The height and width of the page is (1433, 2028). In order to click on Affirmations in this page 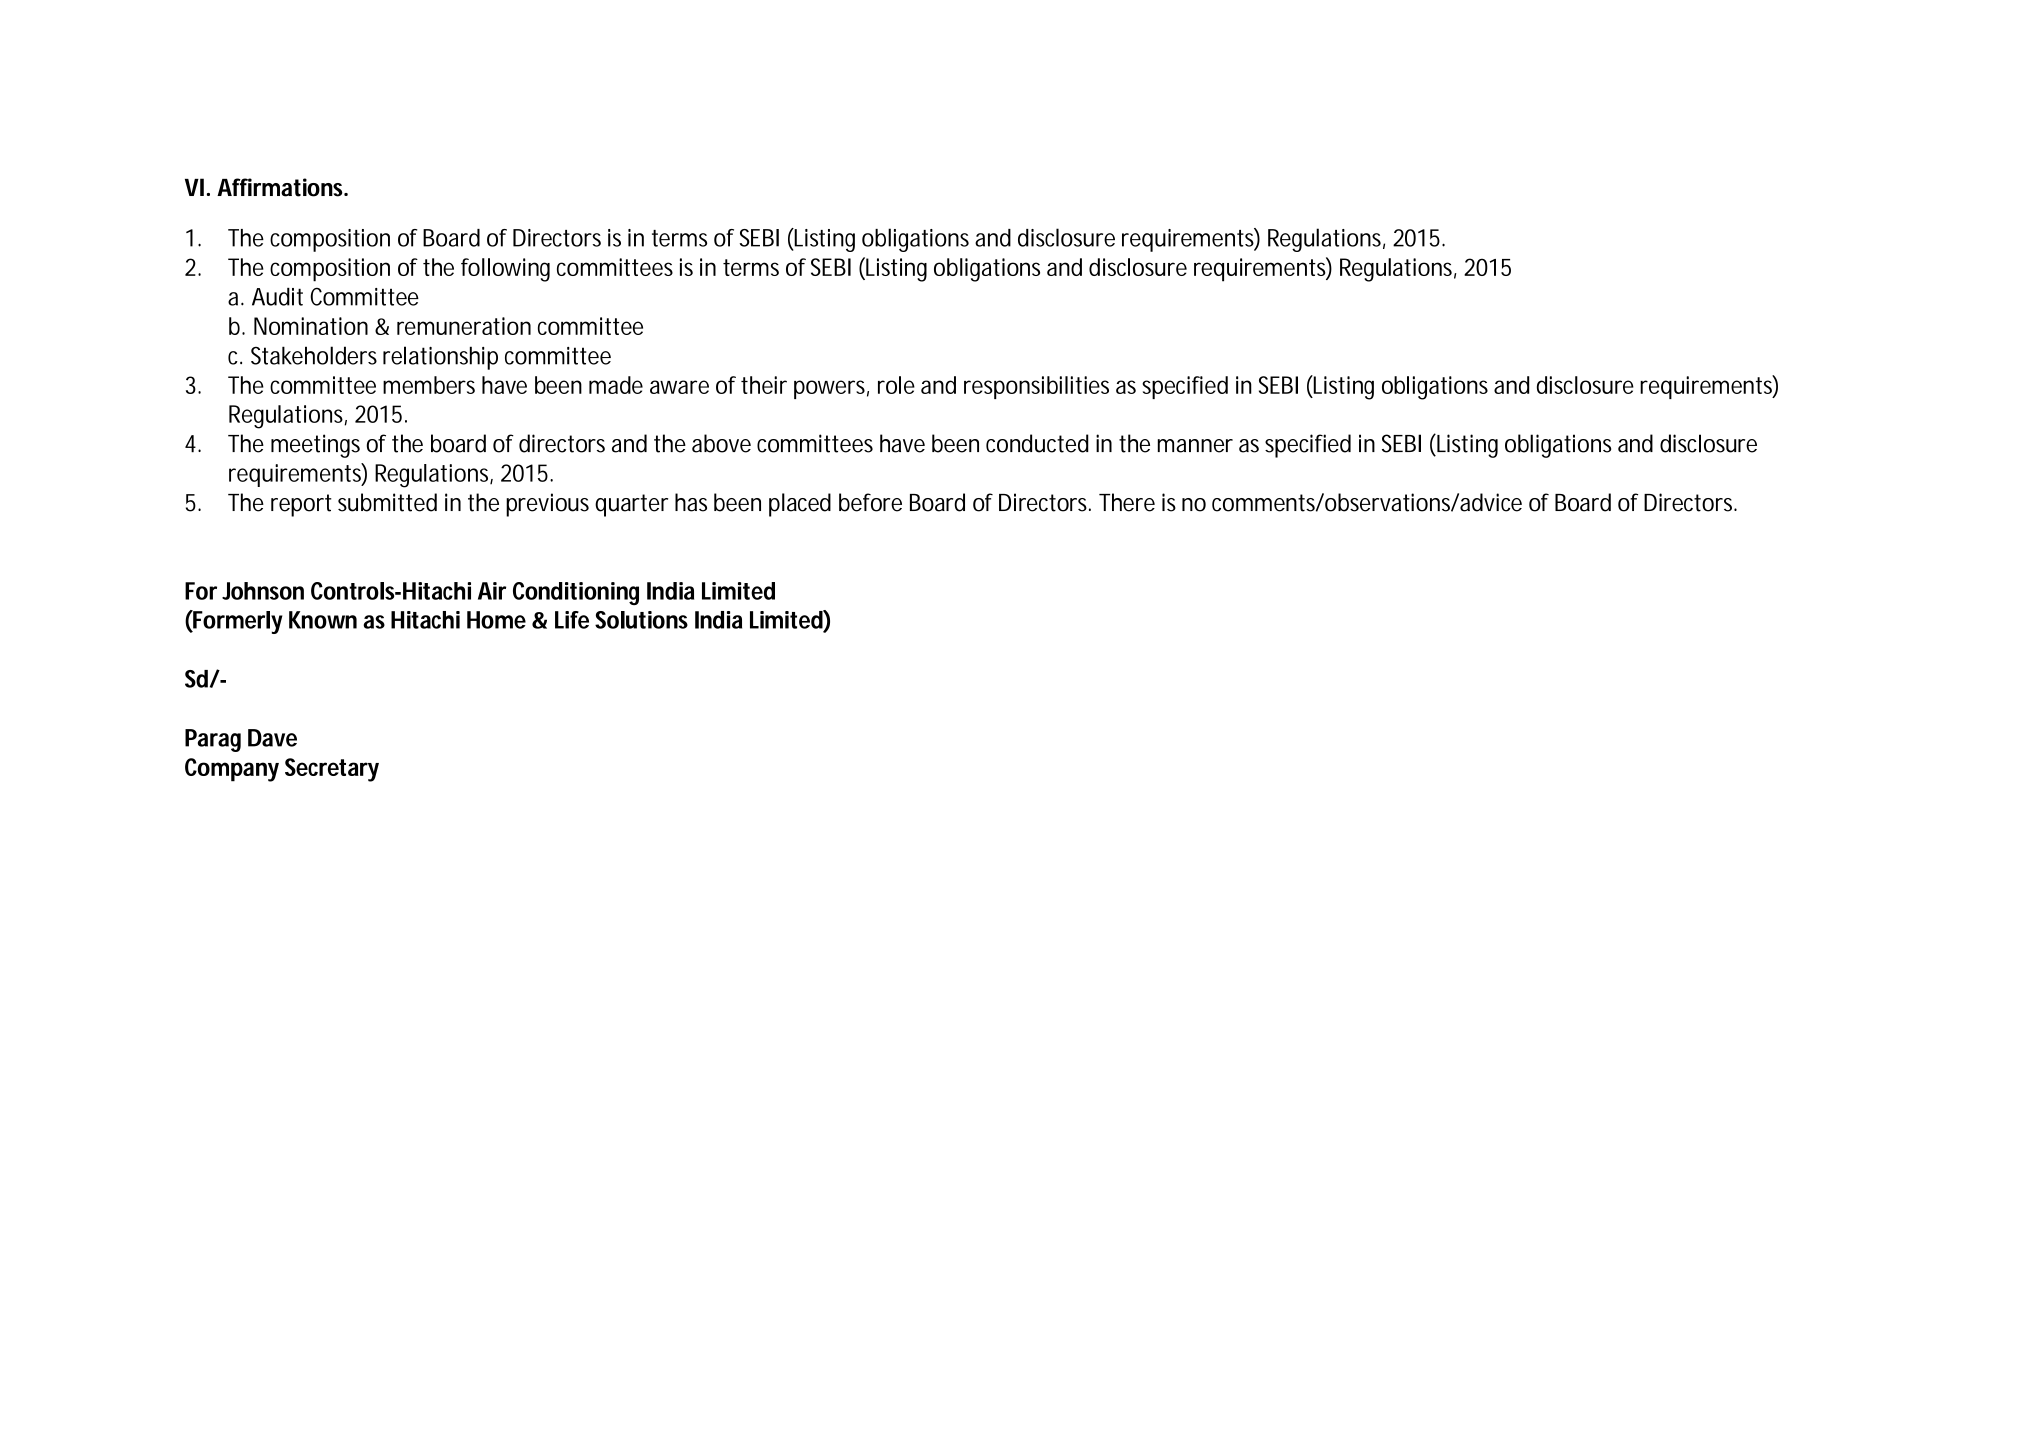, I will do `click(281, 187)`.
